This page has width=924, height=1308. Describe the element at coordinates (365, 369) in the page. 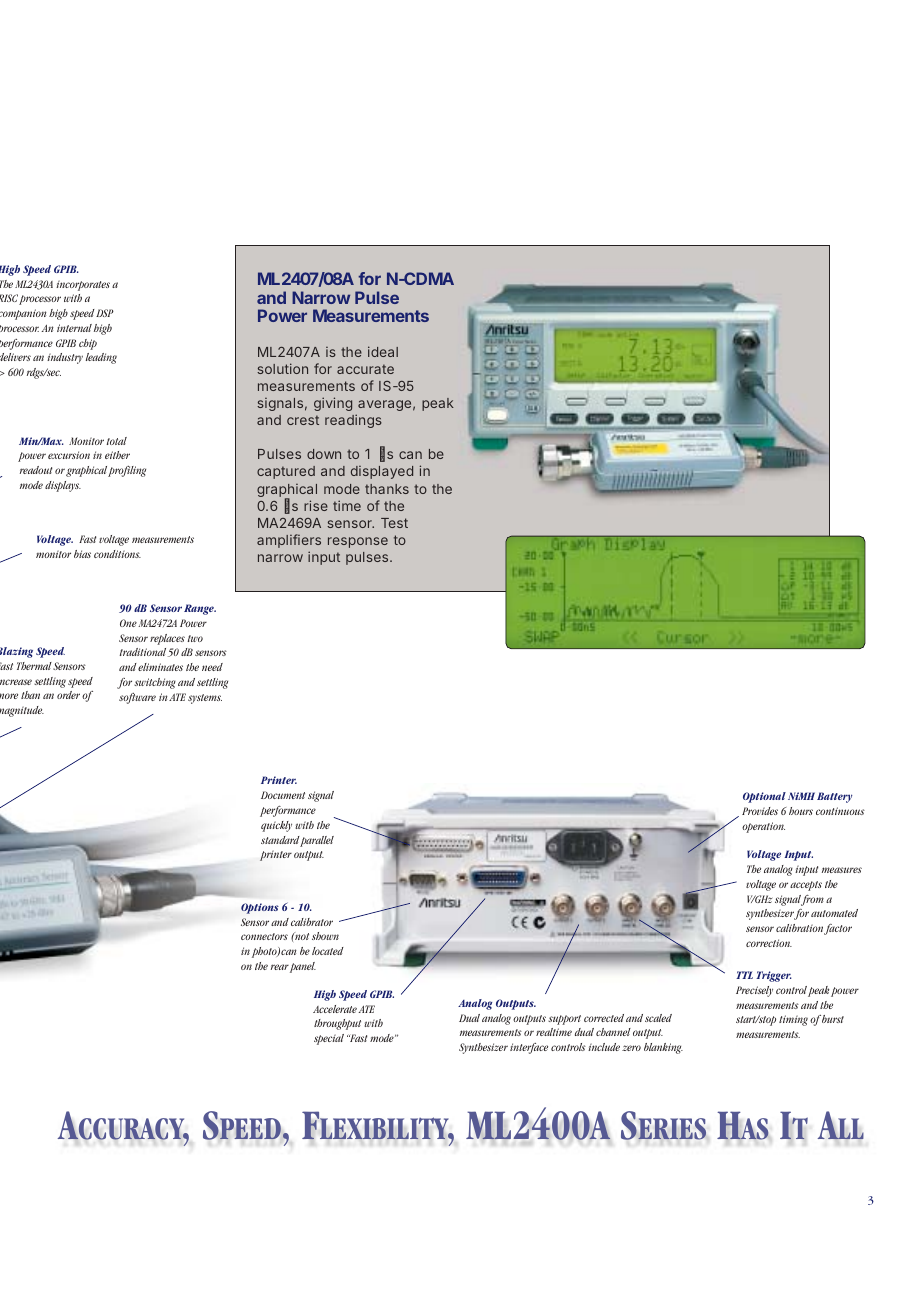

I see `accurate` at that location.
